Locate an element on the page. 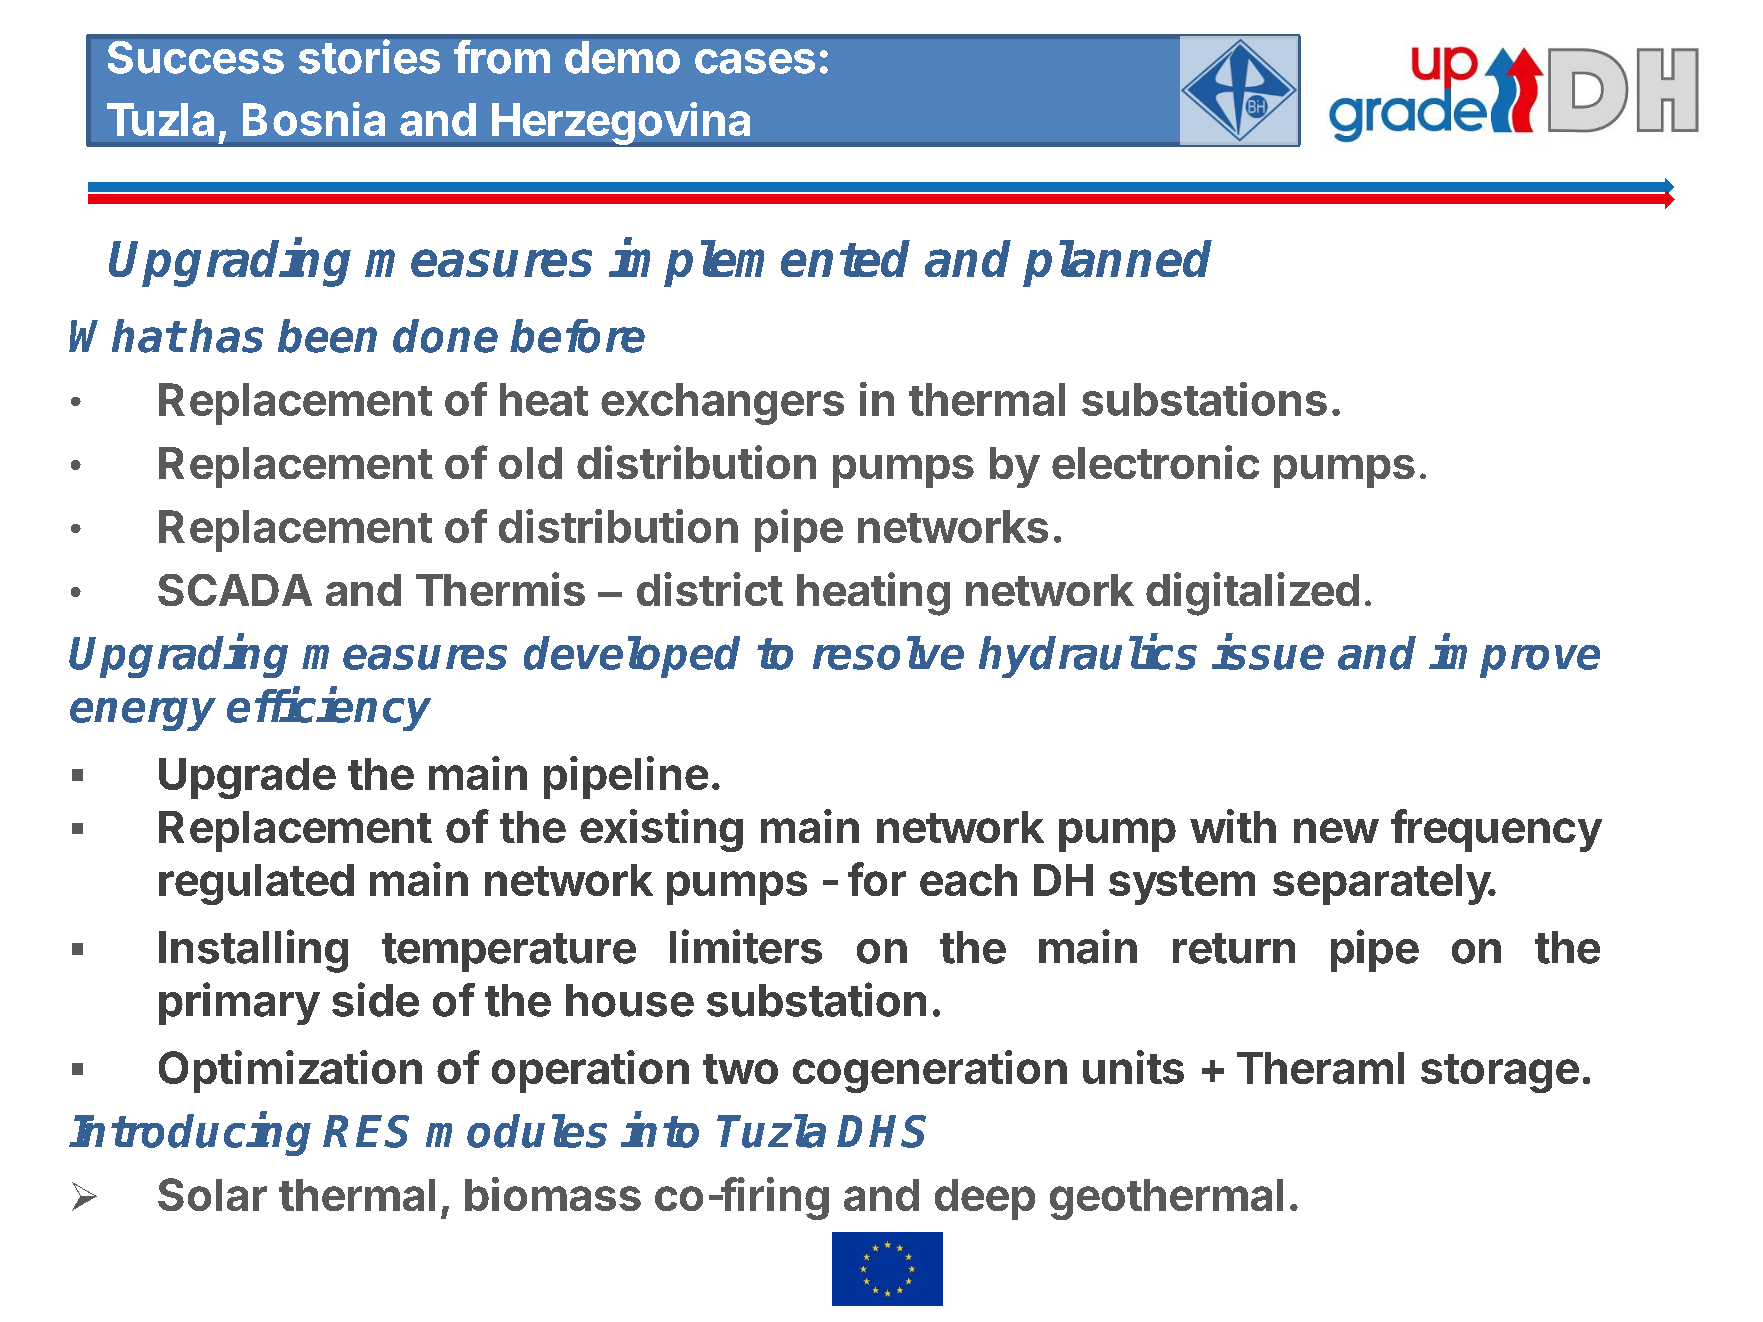 The image size is (1763, 1322). Bosnia is located at coordinates (314, 119).
